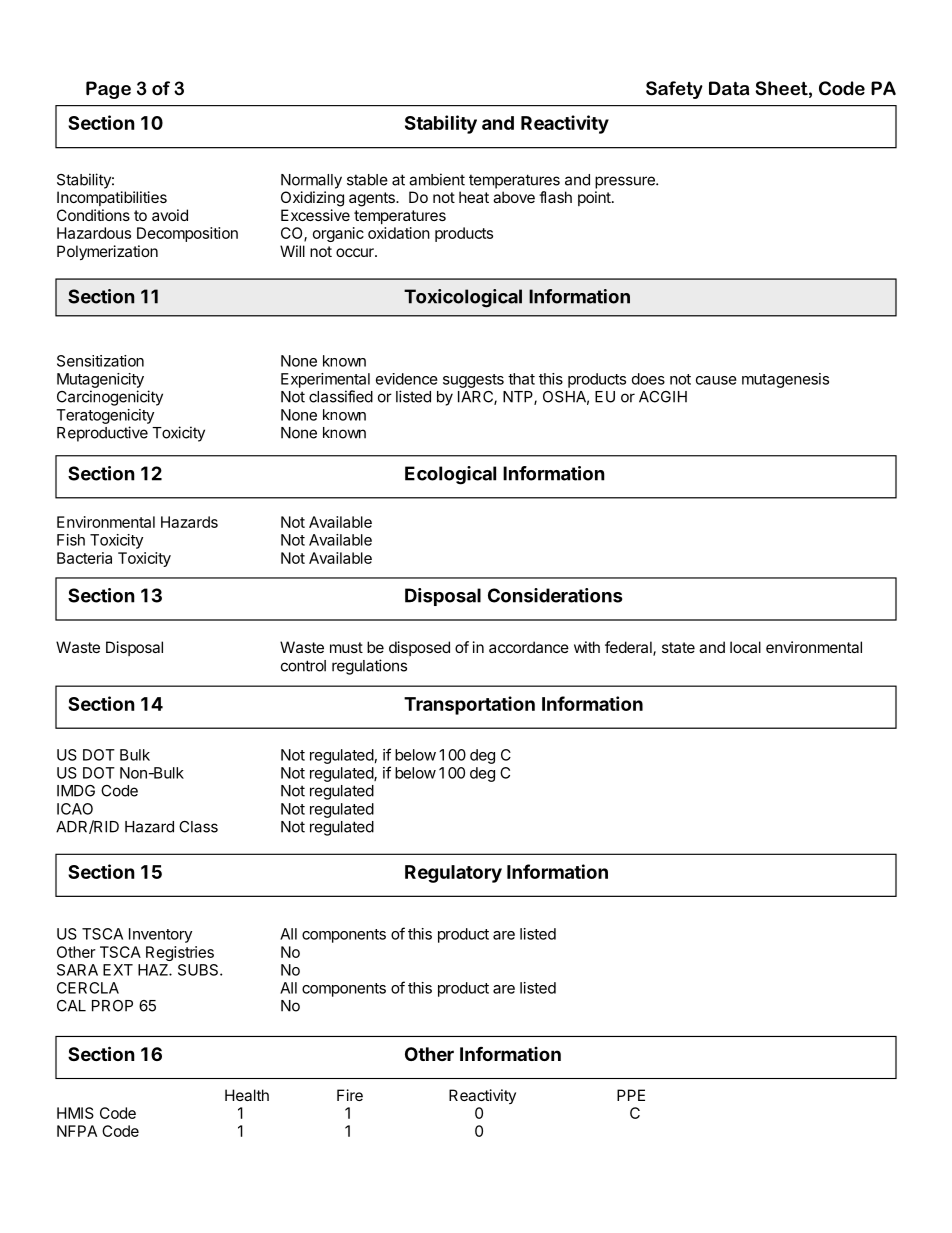  What do you see at coordinates (555, 595) in the screenshot?
I see `Considerations` at bounding box center [555, 595].
